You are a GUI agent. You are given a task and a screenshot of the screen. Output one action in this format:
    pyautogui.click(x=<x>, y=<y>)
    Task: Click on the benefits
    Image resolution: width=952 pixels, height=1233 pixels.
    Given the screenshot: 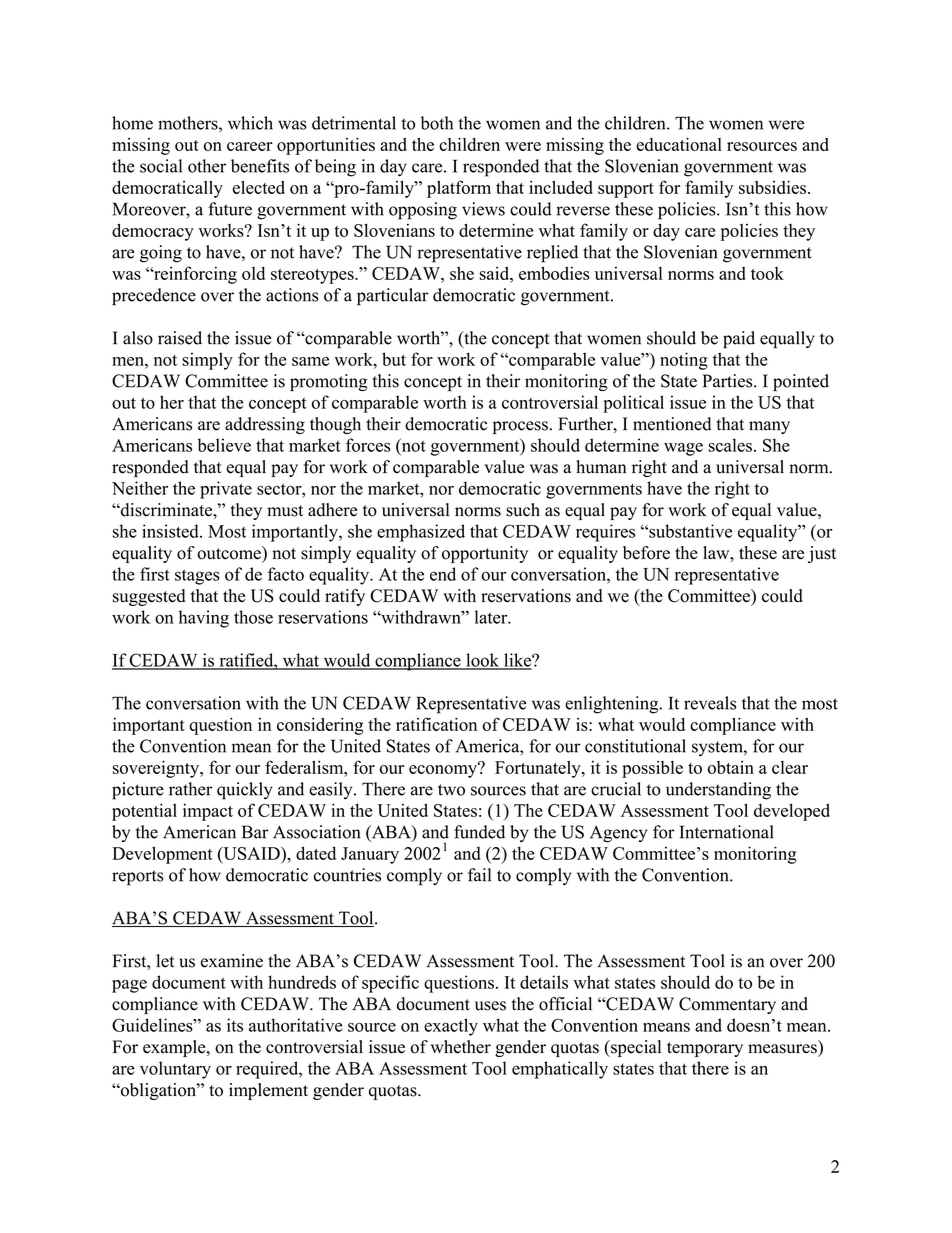 What is the action you would take?
    pyautogui.click(x=260, y=166)
